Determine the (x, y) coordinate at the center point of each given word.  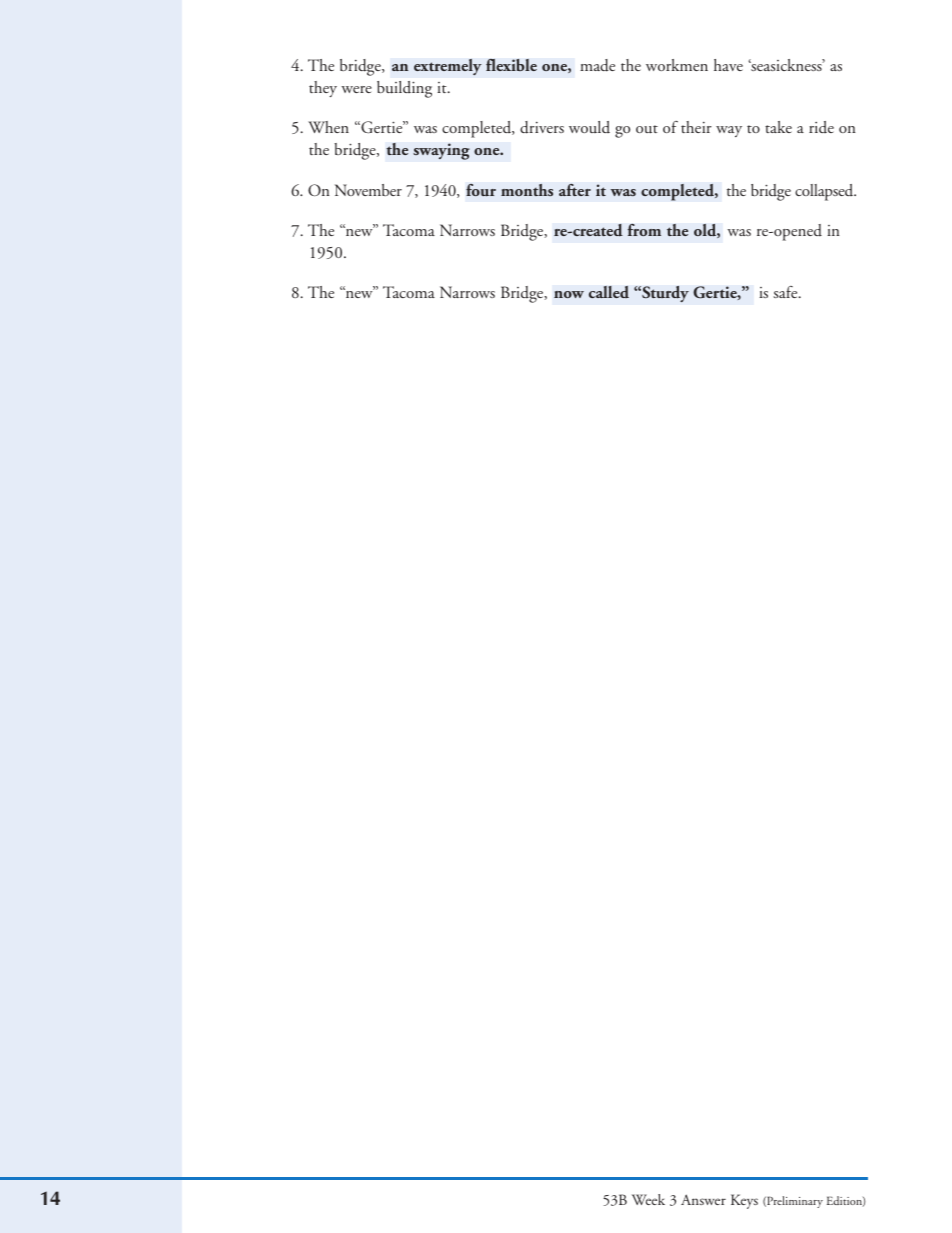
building (404, 89)
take (778, 127)
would (589, 127)
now (569, 294)
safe (786, 292)
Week (648, 1199)
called (609, 292)
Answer (703, 1199)
